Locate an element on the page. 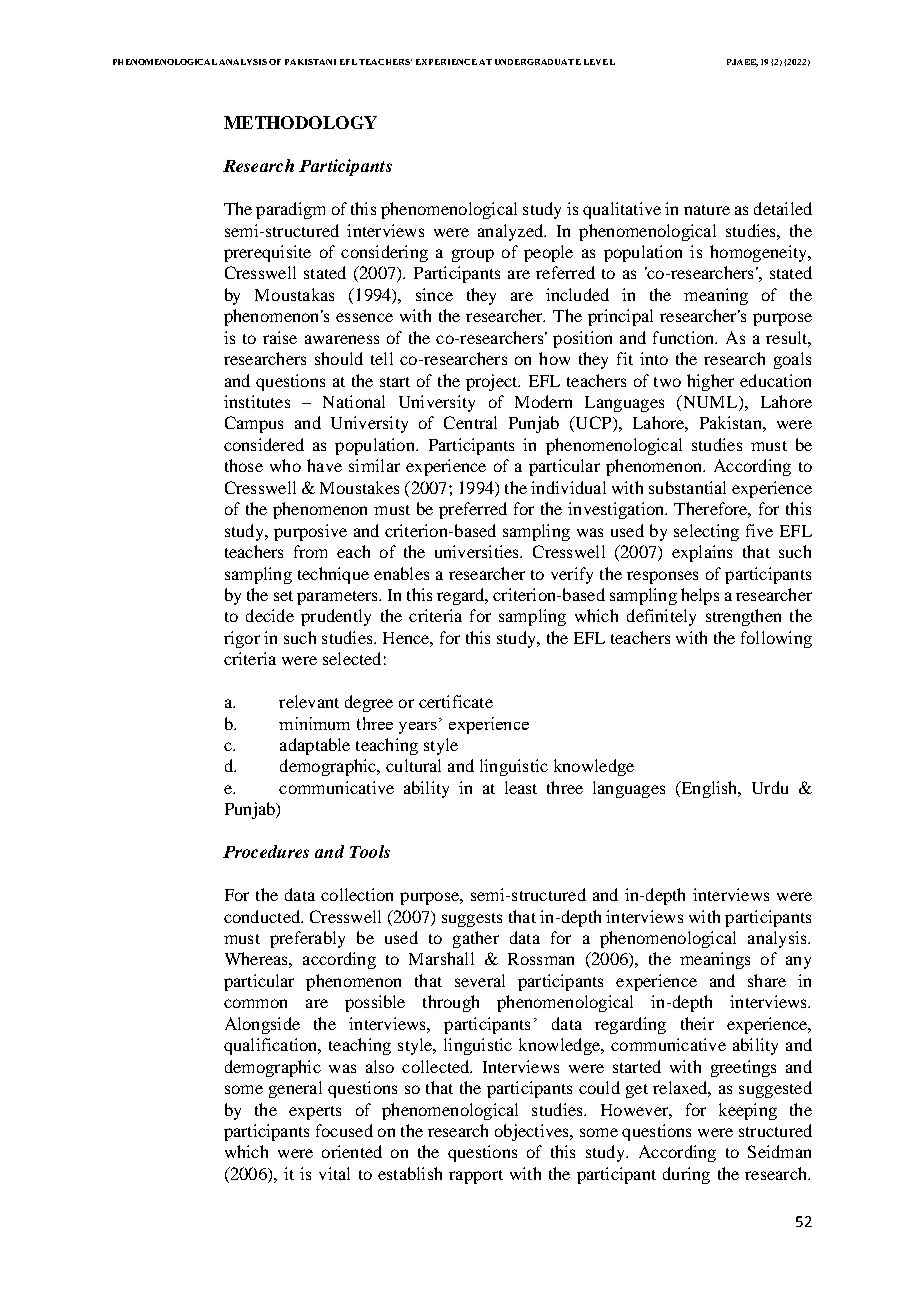 The width and height of the page is (924, 1308). METHODOLOGY is located at coordinates (300, 122).
